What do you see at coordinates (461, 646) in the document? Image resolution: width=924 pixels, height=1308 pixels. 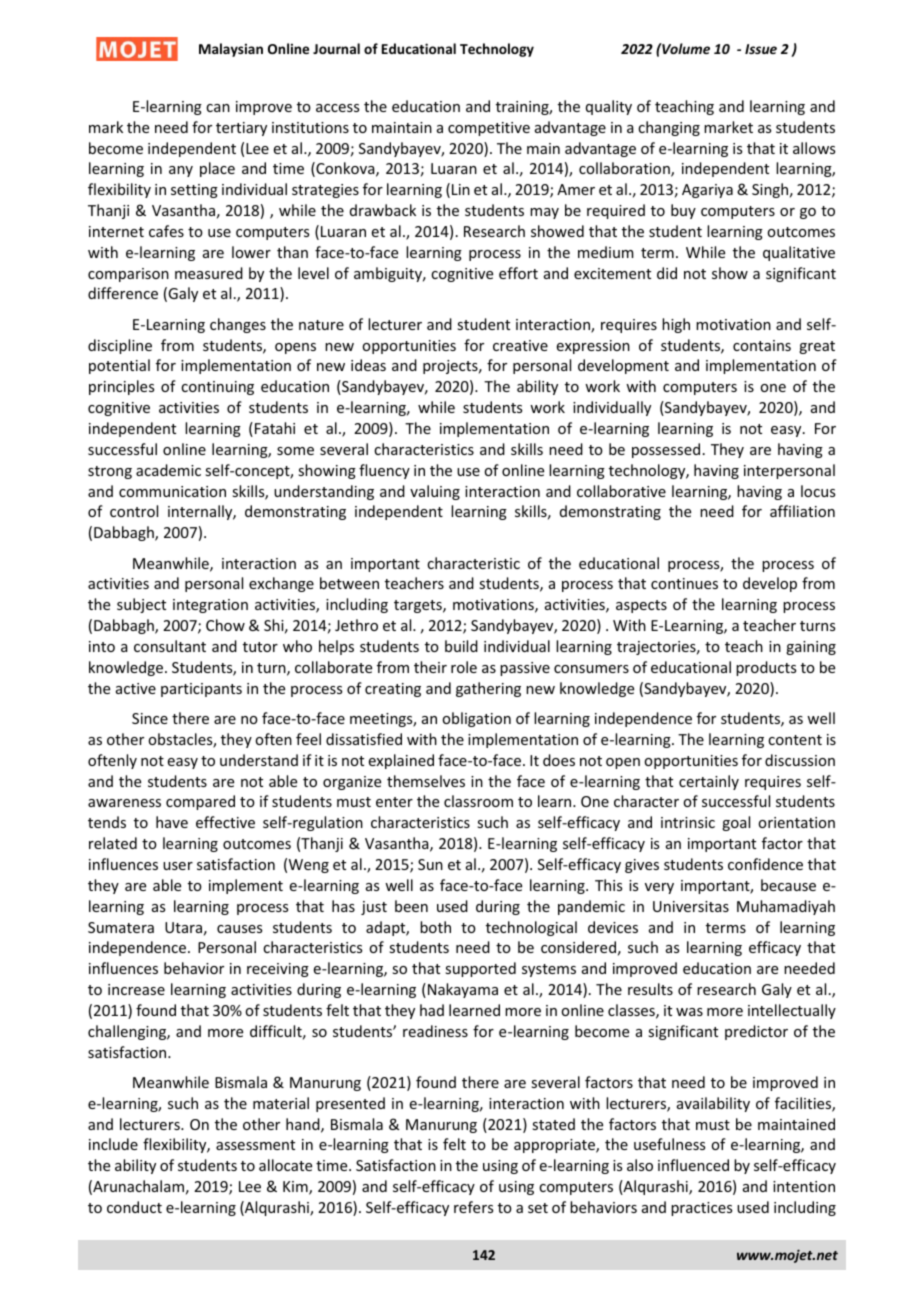 I see `build` at bounding box center [461, 646].
